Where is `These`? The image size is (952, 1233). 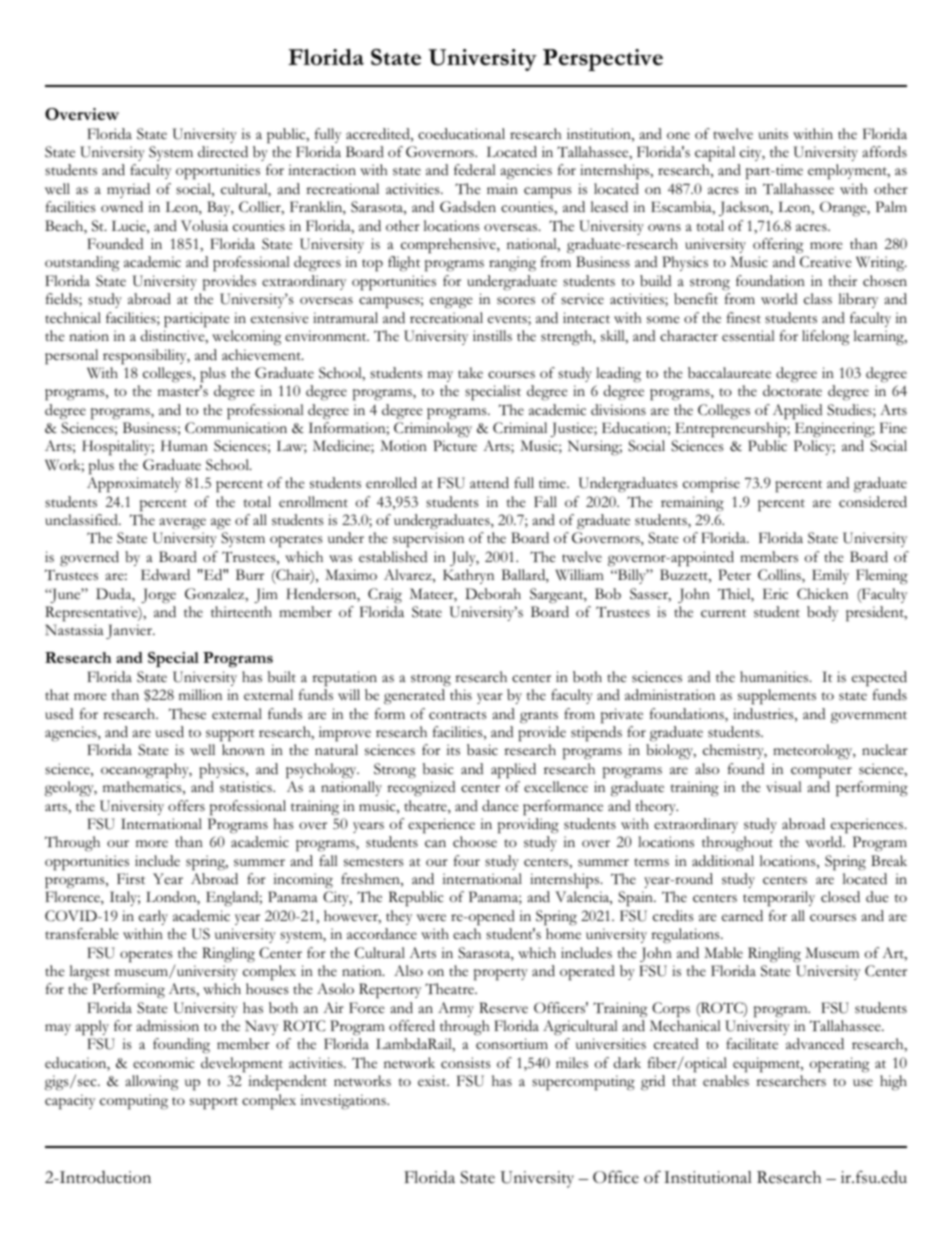
These is located at coordinates (187, 714).
